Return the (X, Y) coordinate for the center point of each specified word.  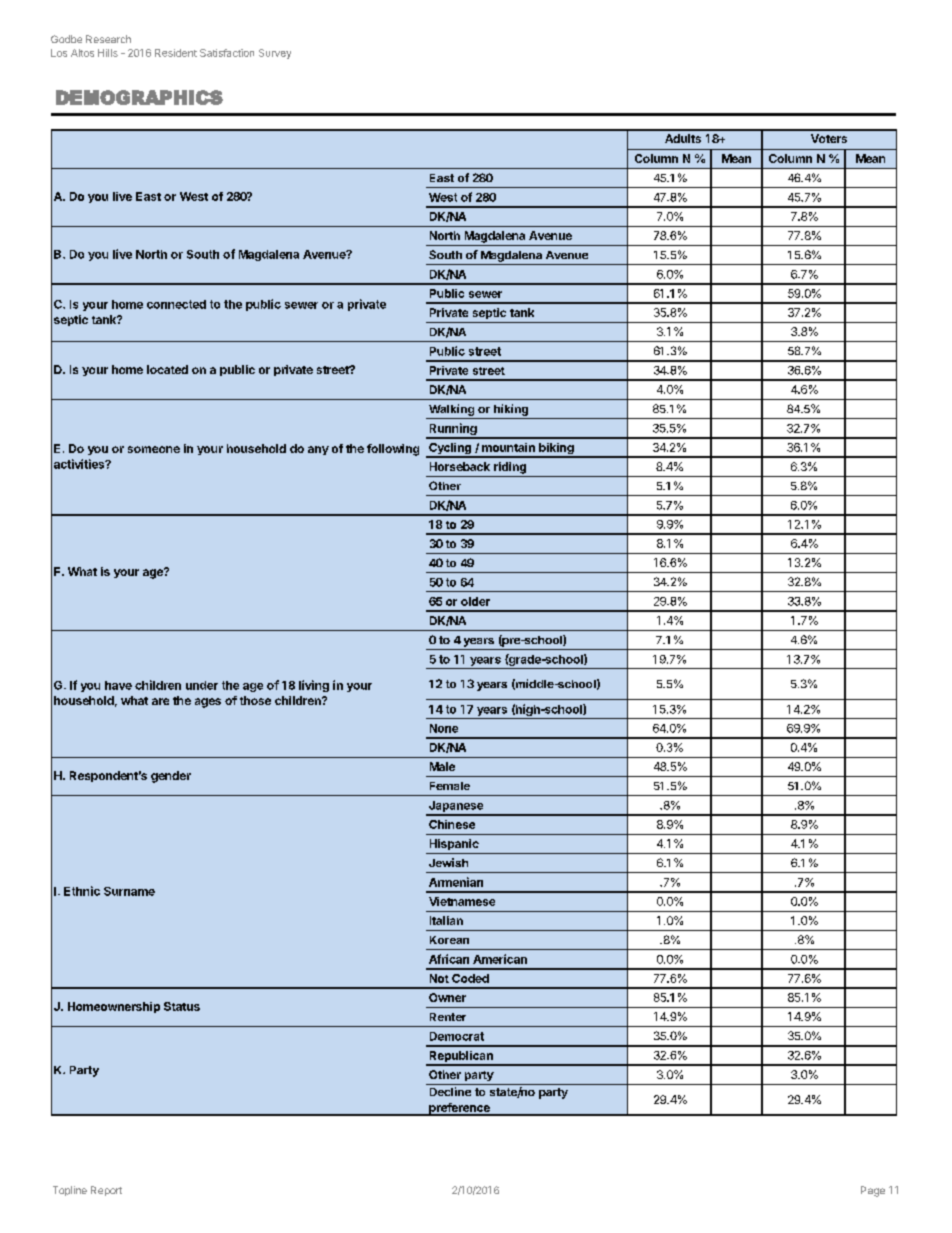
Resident (176, 53)
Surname (129, 891)
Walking (451, 410)
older (475, 601)
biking (556, 450)
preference (459, 1109)
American (500, 959)
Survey (275, 54)
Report (106, 1191)
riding (510, 468)
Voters (829, 138)
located (167, 369)
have (118, 685)
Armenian (456, 882)
